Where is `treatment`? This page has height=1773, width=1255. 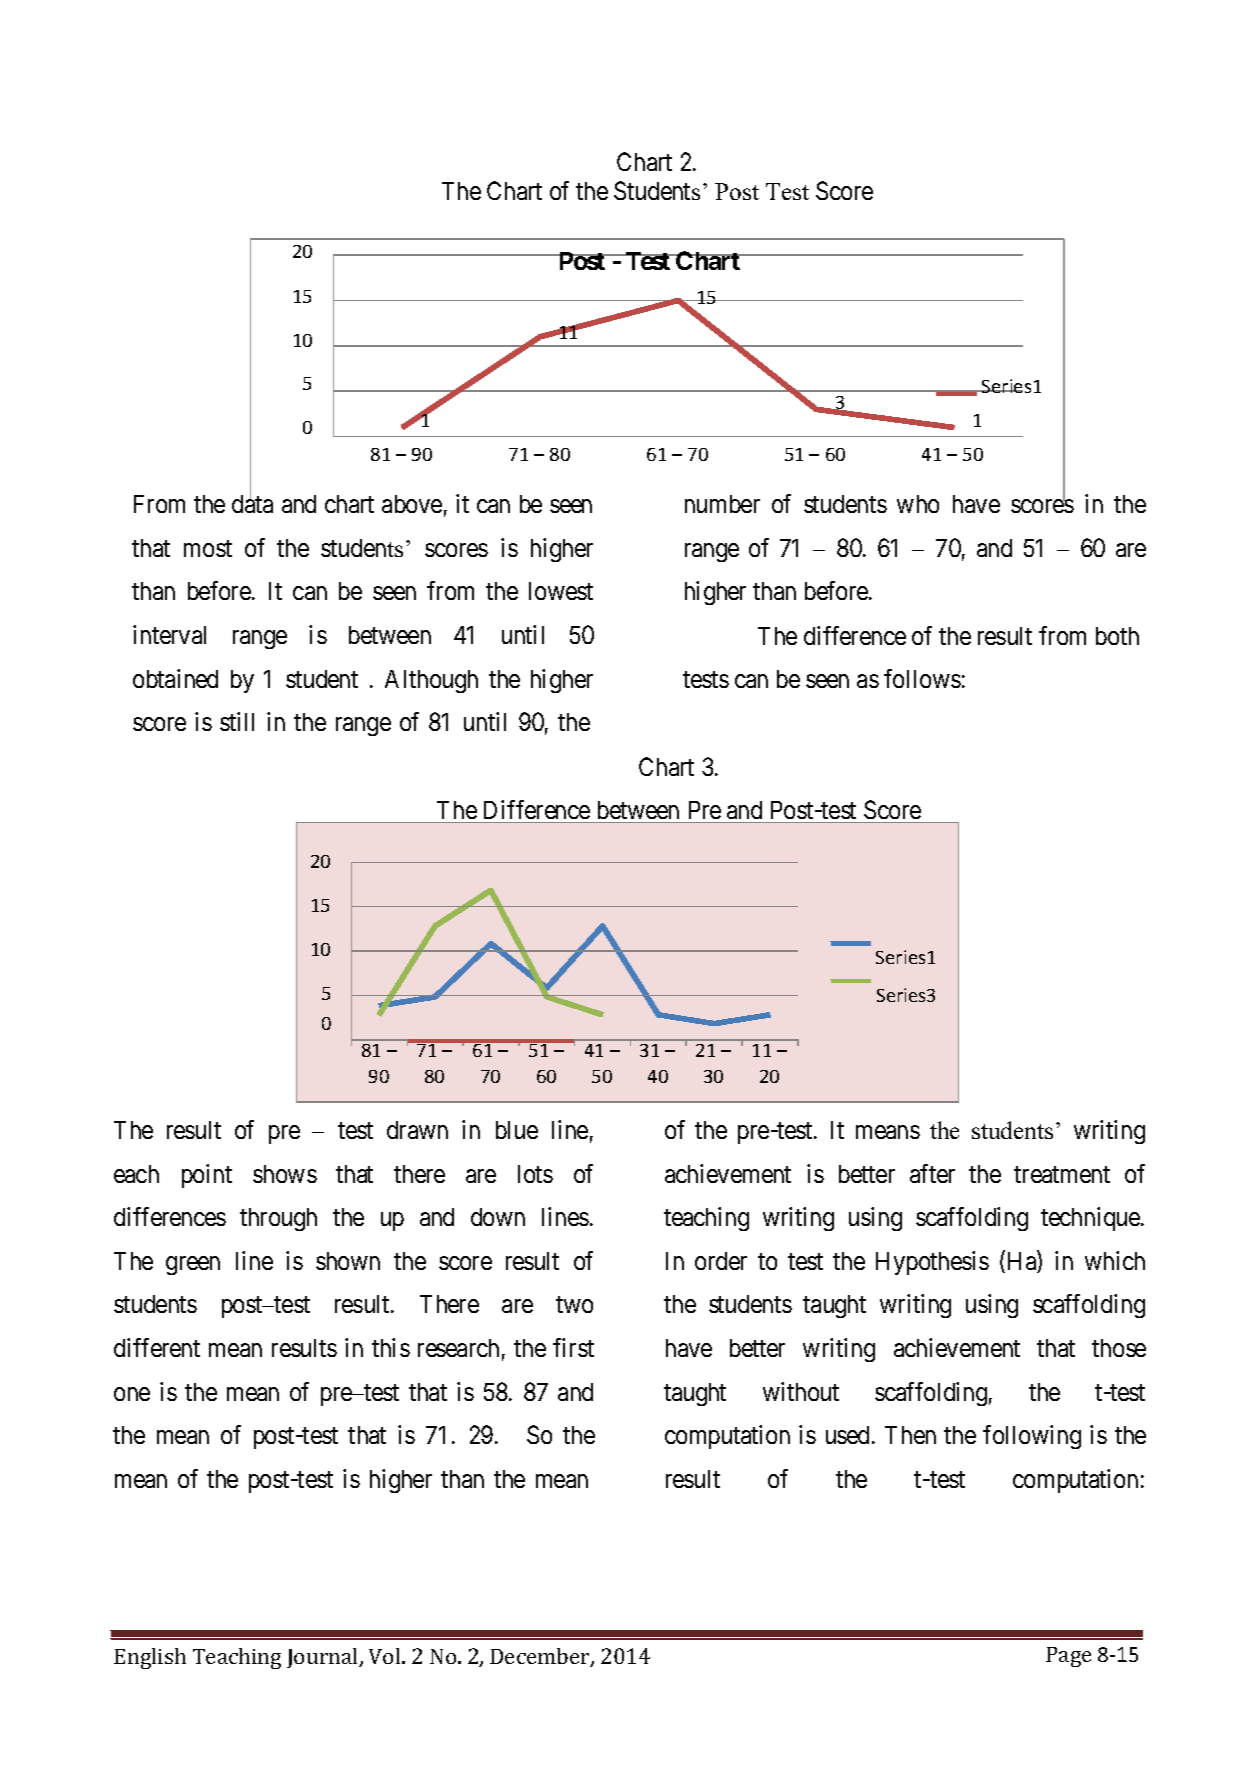 treatment is located at coordinates (1062, 1174).
